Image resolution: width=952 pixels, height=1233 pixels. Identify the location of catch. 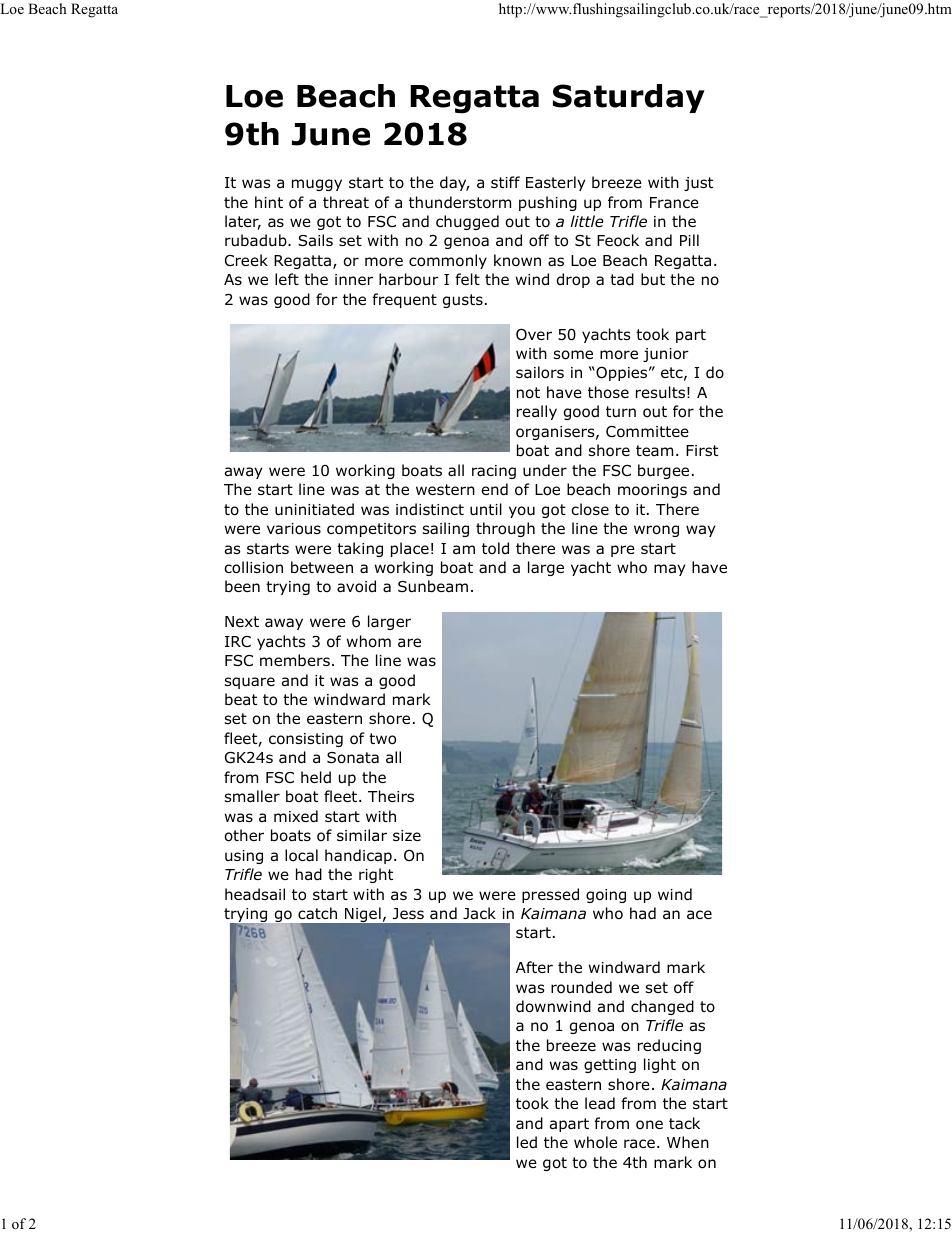
(317, 913).
